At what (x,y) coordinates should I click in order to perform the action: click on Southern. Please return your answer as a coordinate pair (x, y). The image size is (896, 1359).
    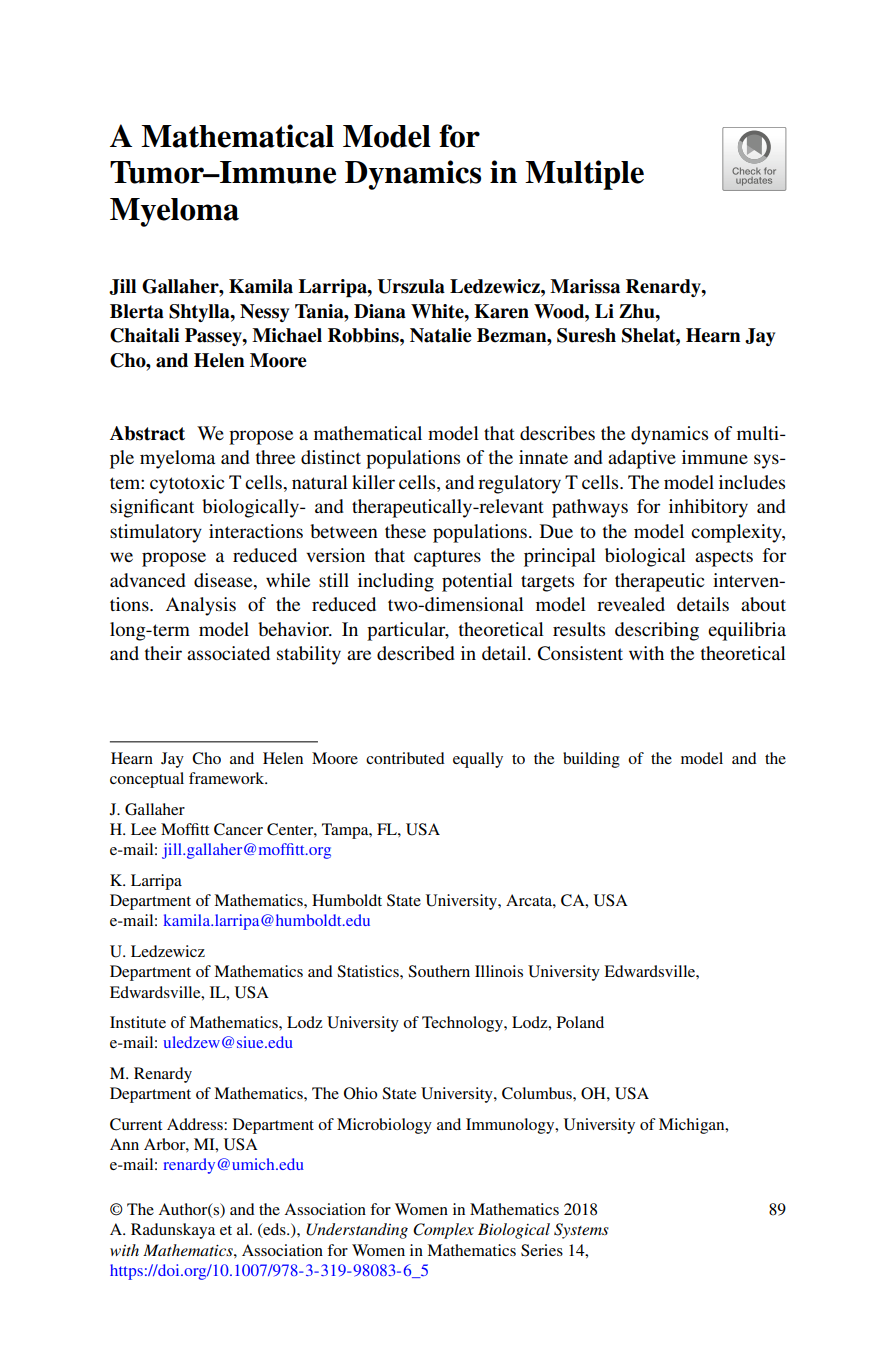
    Looking at the image, I should click on (439, 971).
